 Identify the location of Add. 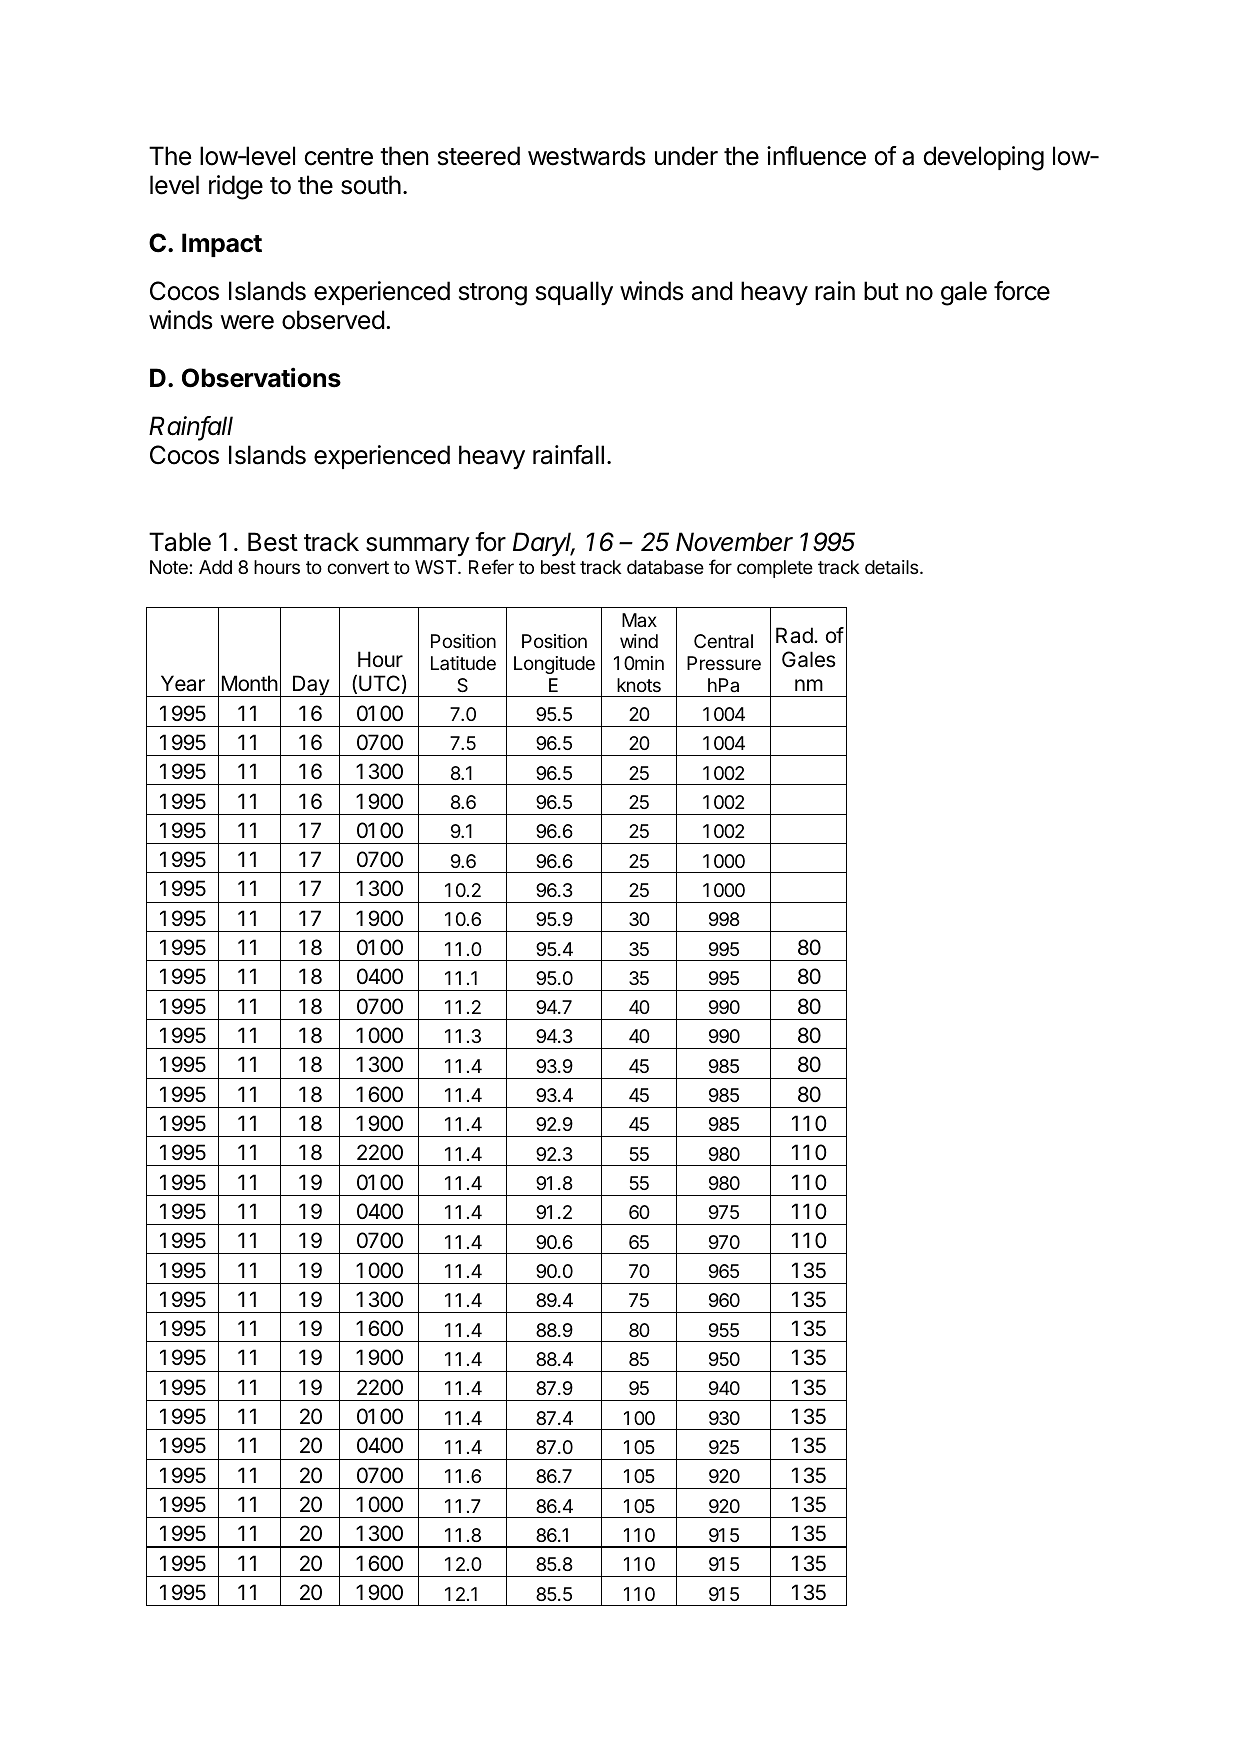
(215, 567).
